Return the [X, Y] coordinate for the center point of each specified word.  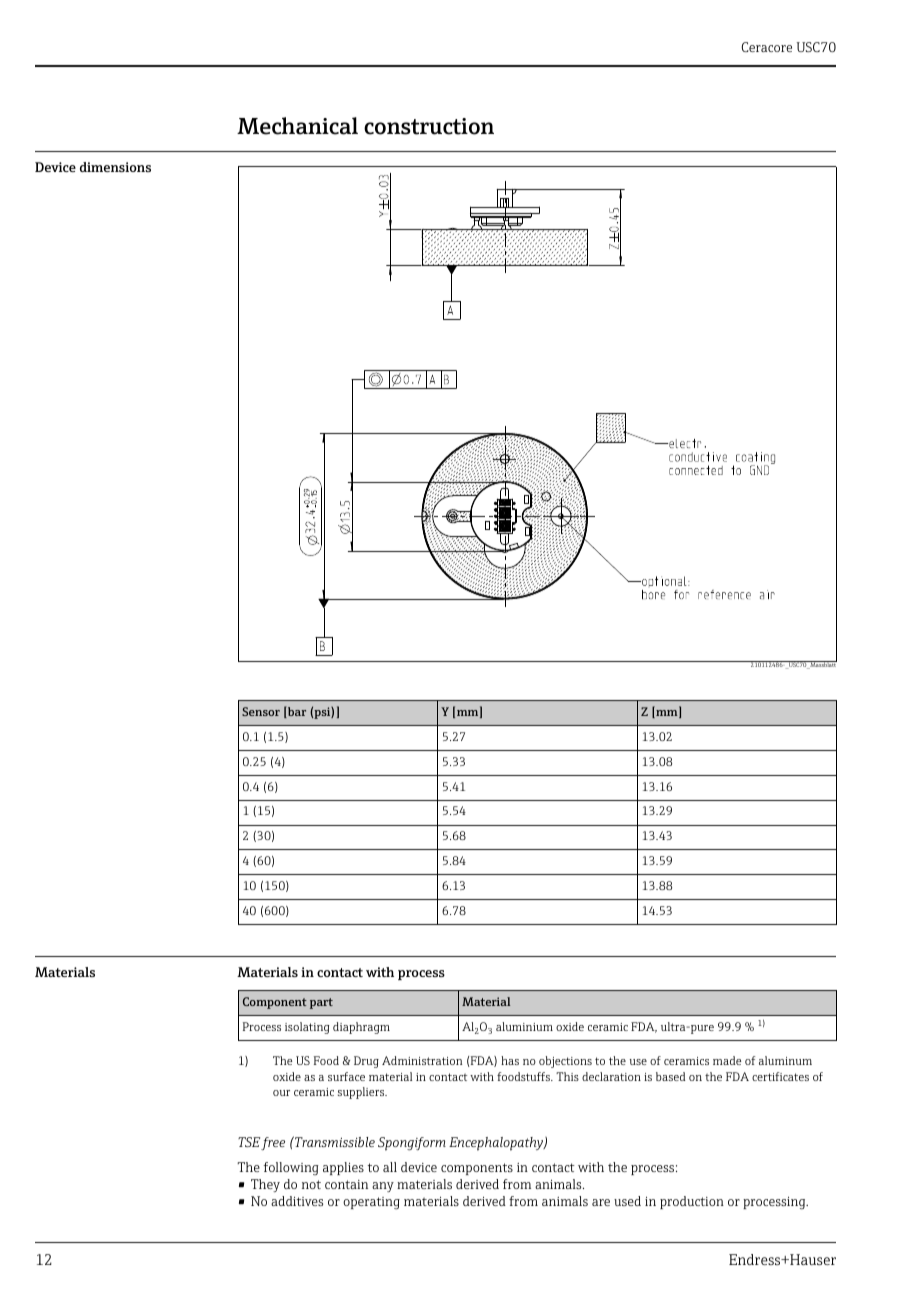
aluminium [524, 1026]
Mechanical [297, 126]
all [390, 1167]
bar [296, 712]
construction [429, 126]
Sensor [261, 711]
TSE [249, 1142]
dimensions [115, 167]
